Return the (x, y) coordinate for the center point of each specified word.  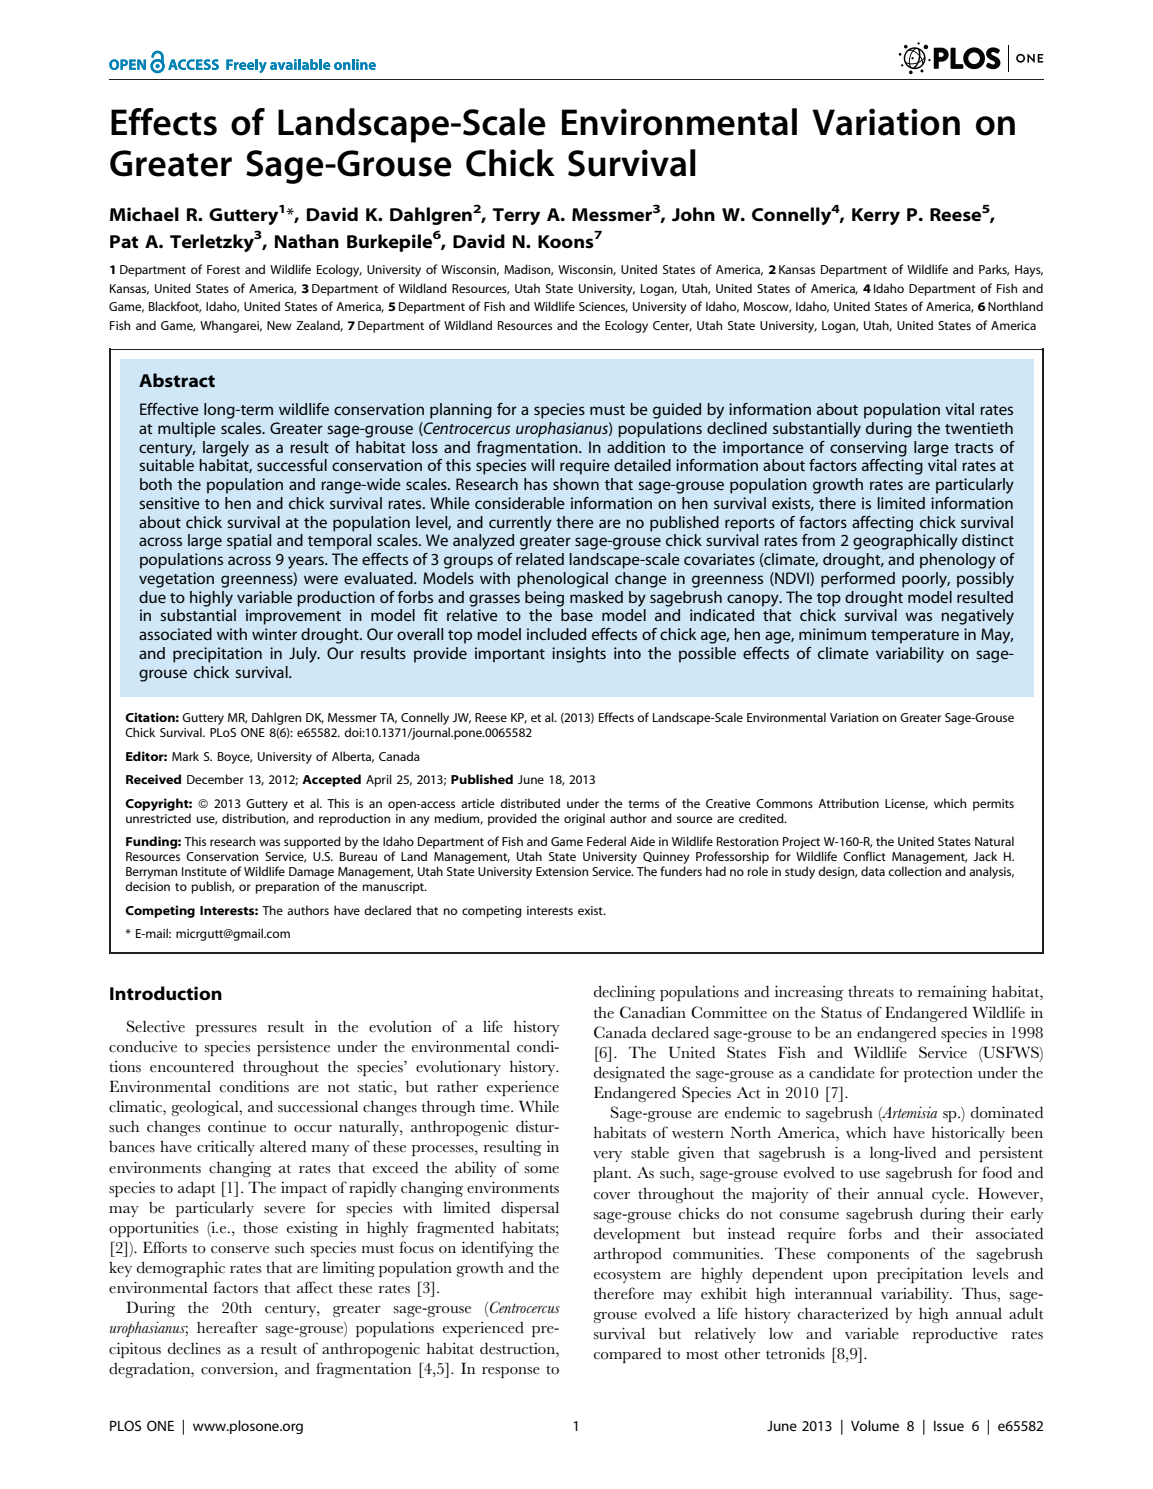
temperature (915, 637)
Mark (185, 756)
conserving (868, 449)
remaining (952, 993)
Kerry (876, 216)
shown (576, 484)
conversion (238, 1368)
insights (579, 655)
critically (226, 1148)
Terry (516, 216)
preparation (287, 888)
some (542, 1170)
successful (292, 465)
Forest (223, 269)
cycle (949, 1195)
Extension (562, 871)
